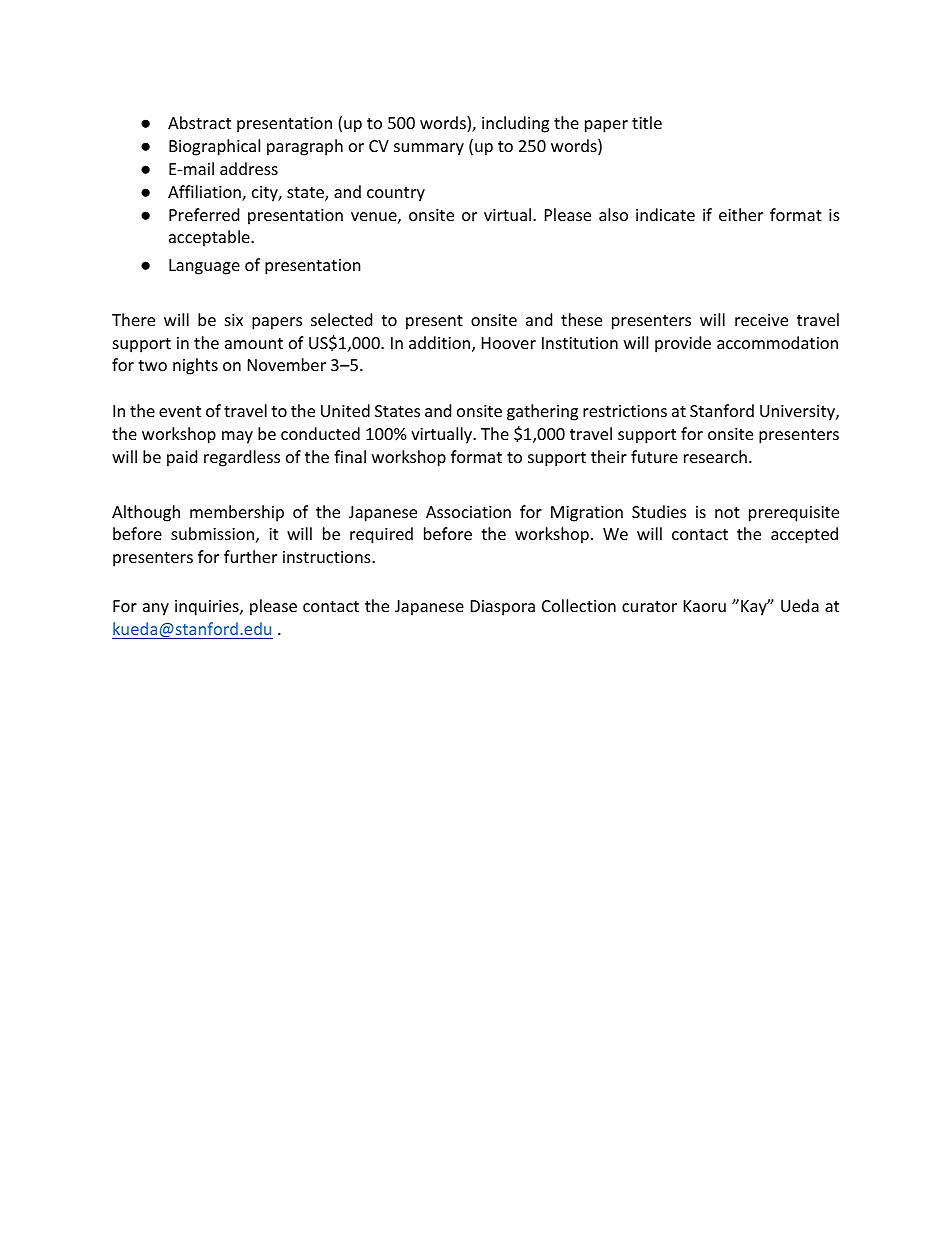 This screenshot has width=952, height=1233. Describe the element at coordinates (647, 122) in the screenshot. I see `title` at that location.
